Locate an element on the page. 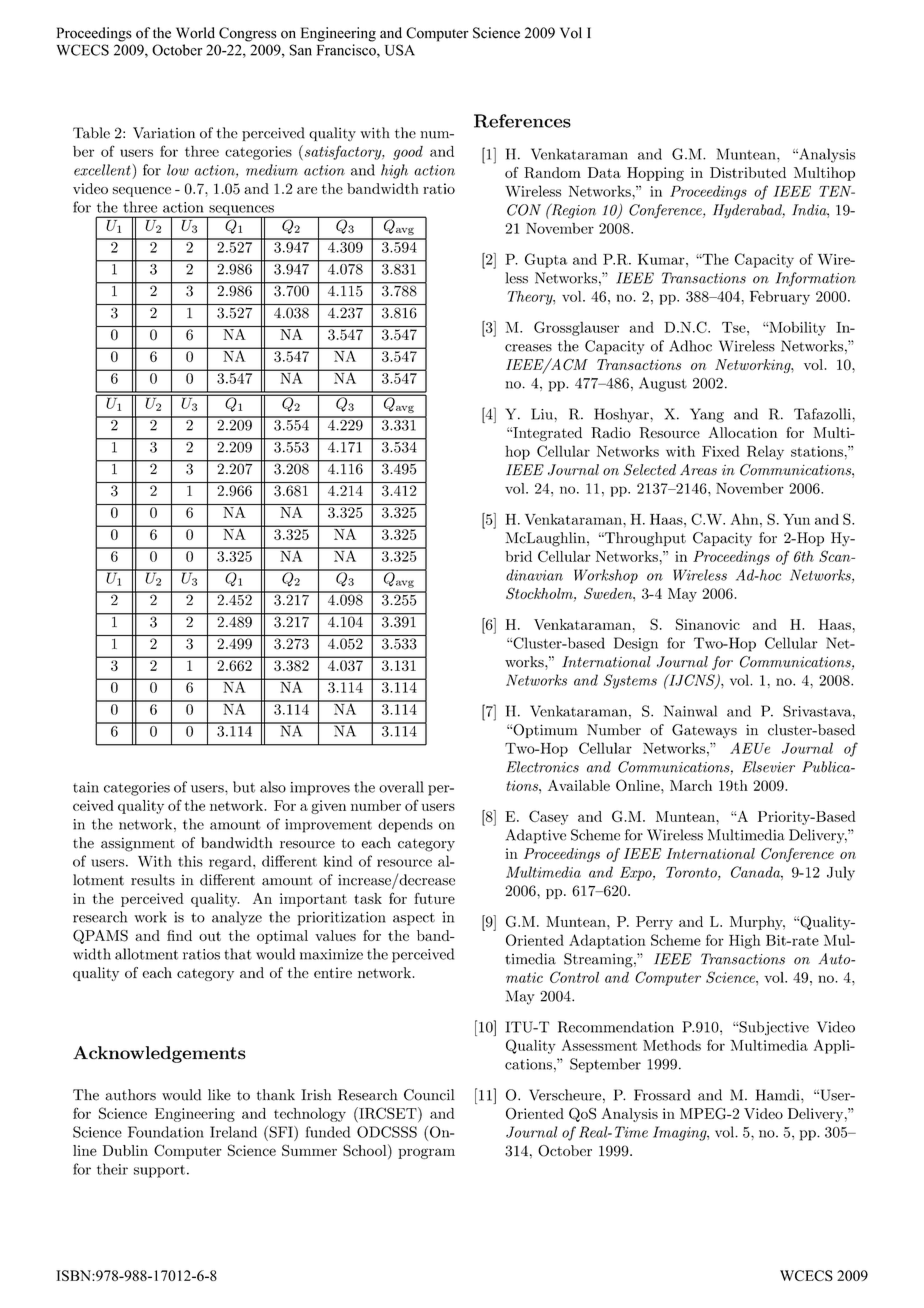 This image has height=1308, width=924. World is located at coordinates (195, 33).
